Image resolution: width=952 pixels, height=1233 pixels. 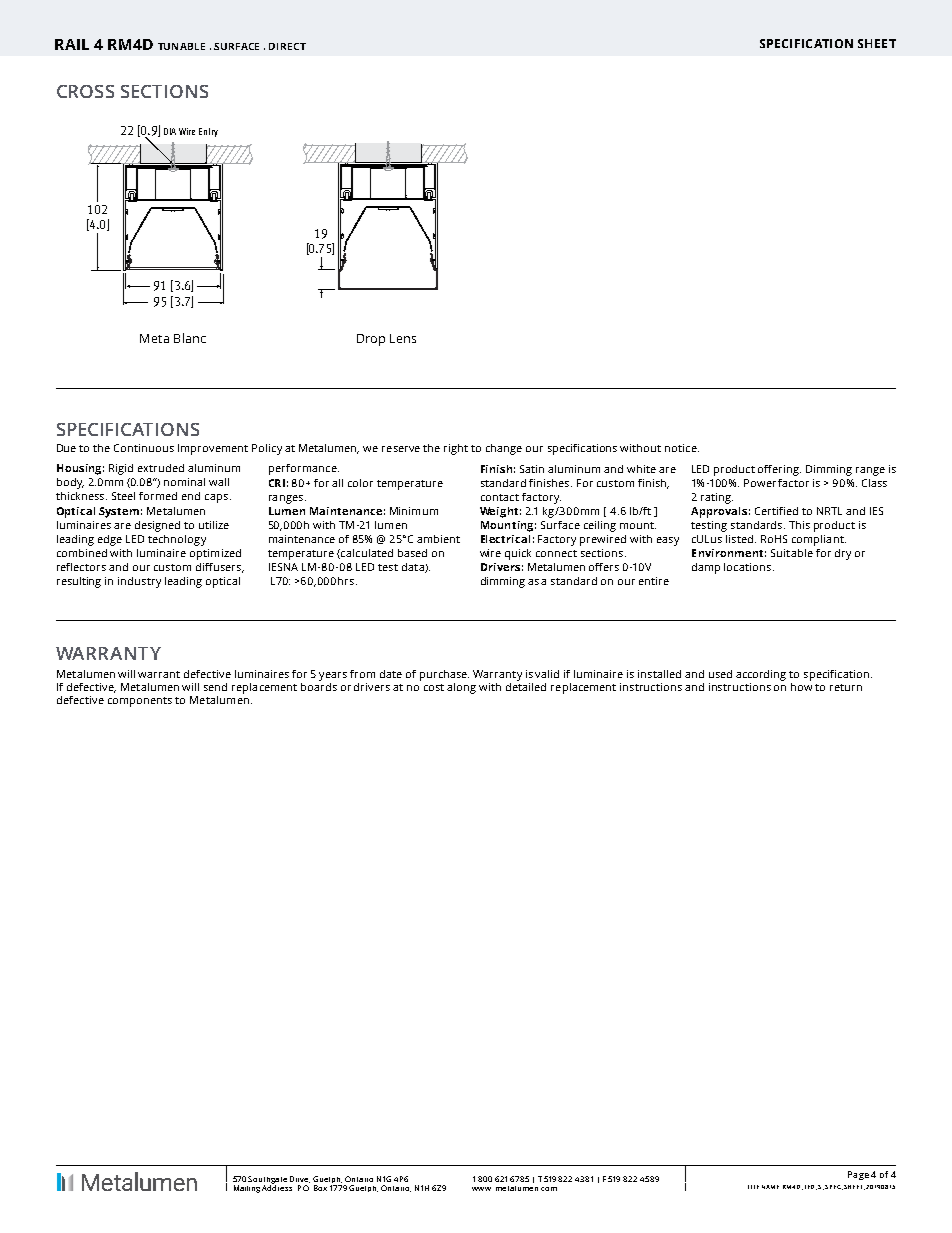 What do you see at coordinates (181, 46) in the screenshot?
I see `TUNABLE` at bounding box center [181, 46].
